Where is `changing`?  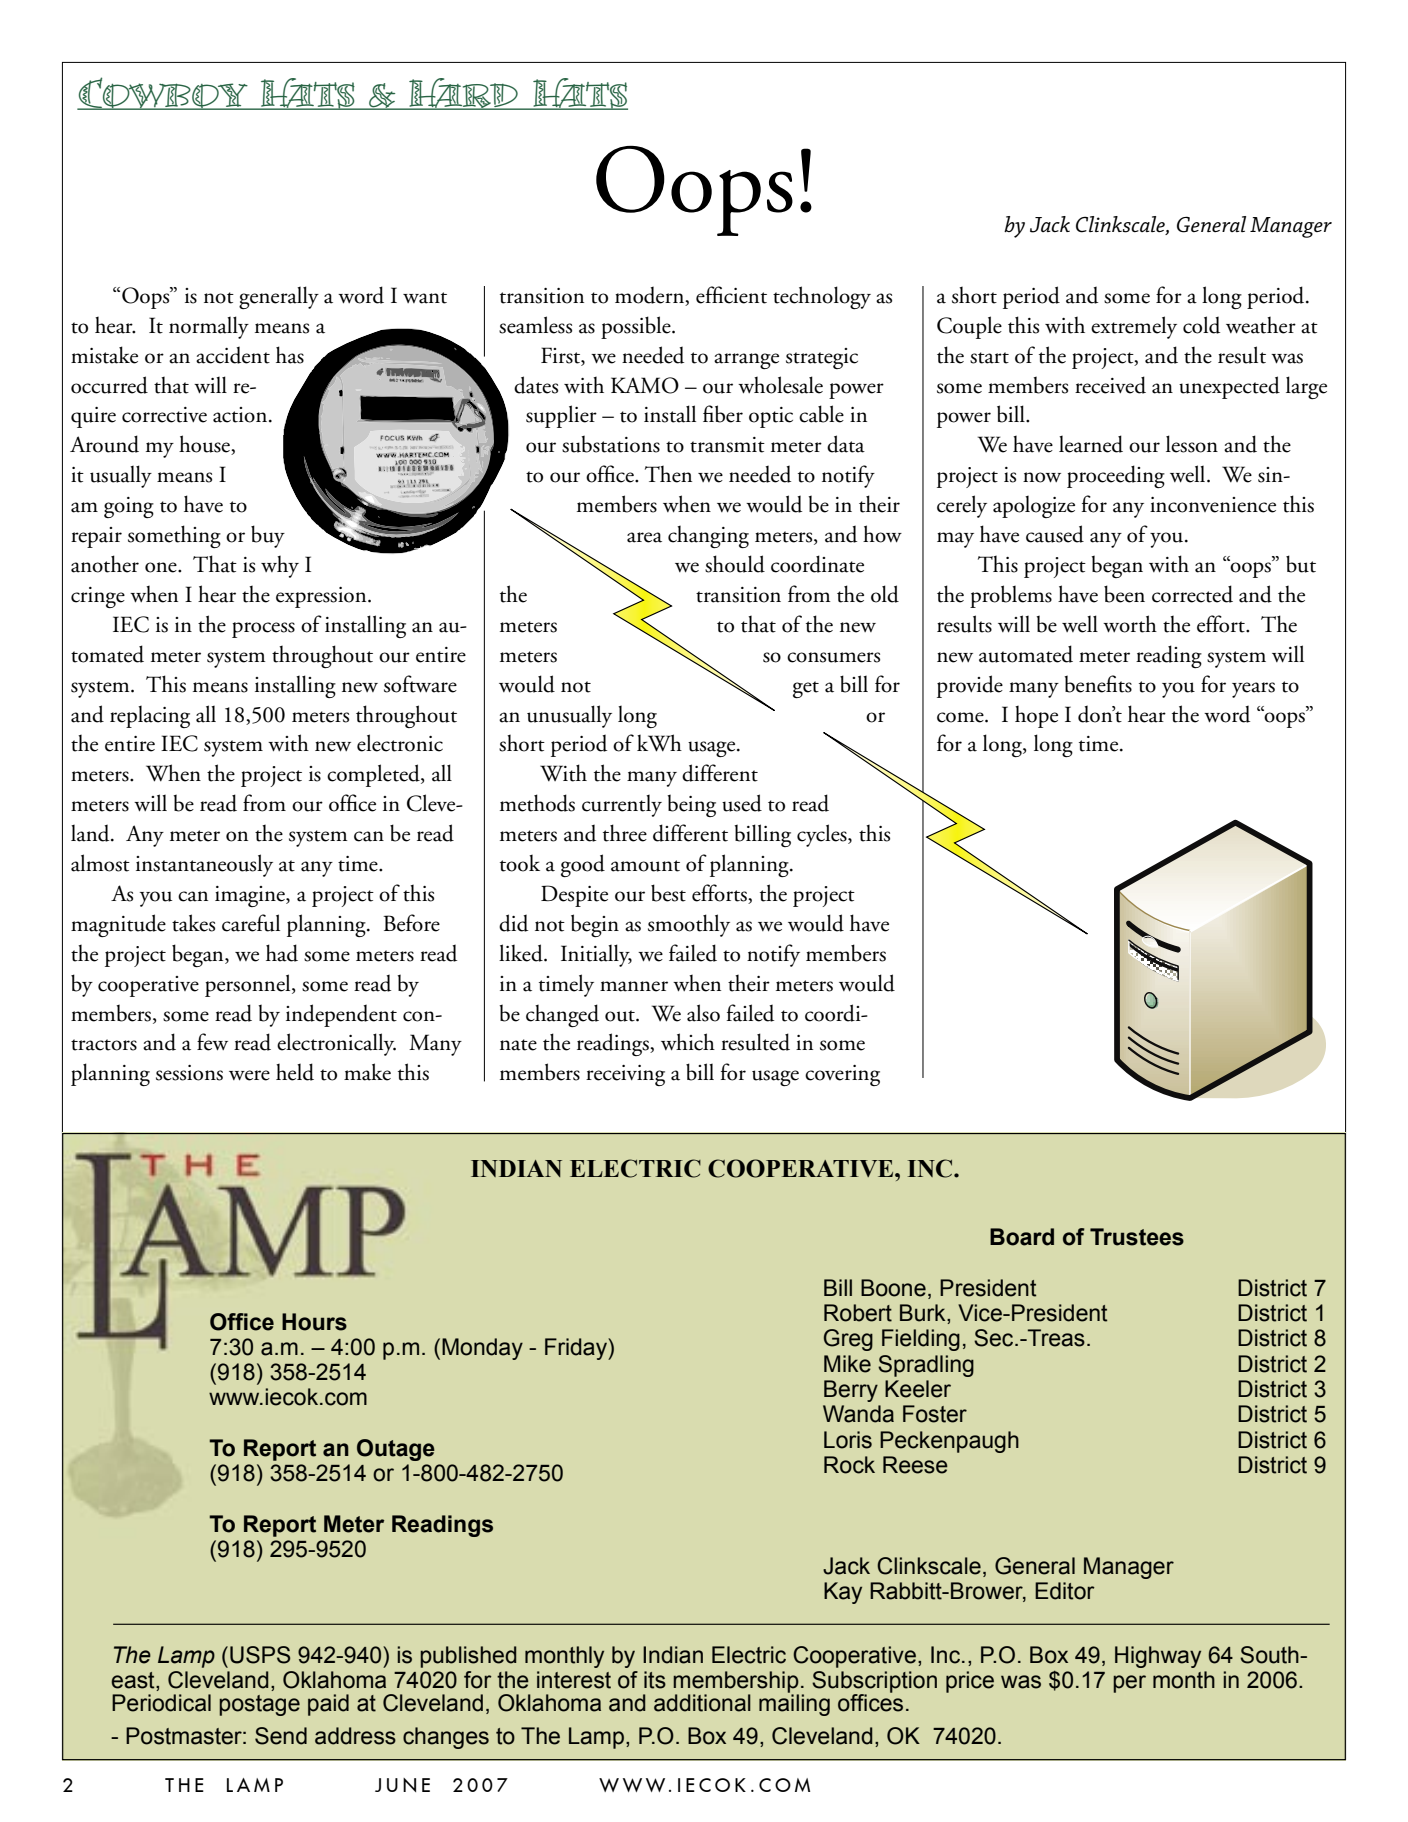 changing is located at coordinates (708, 537).
